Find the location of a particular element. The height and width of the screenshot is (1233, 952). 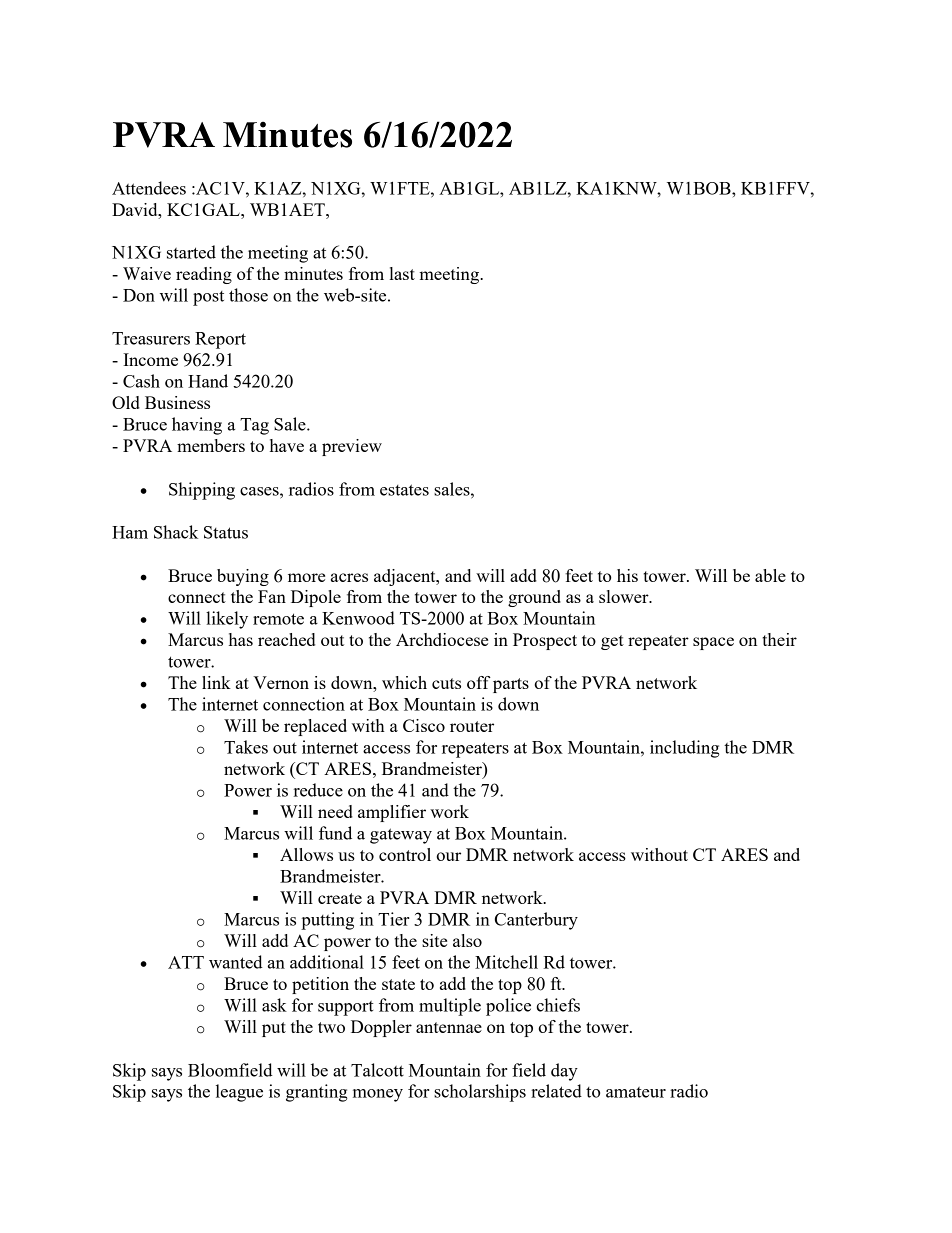

amplifier is located at coordinates (392, 813).
